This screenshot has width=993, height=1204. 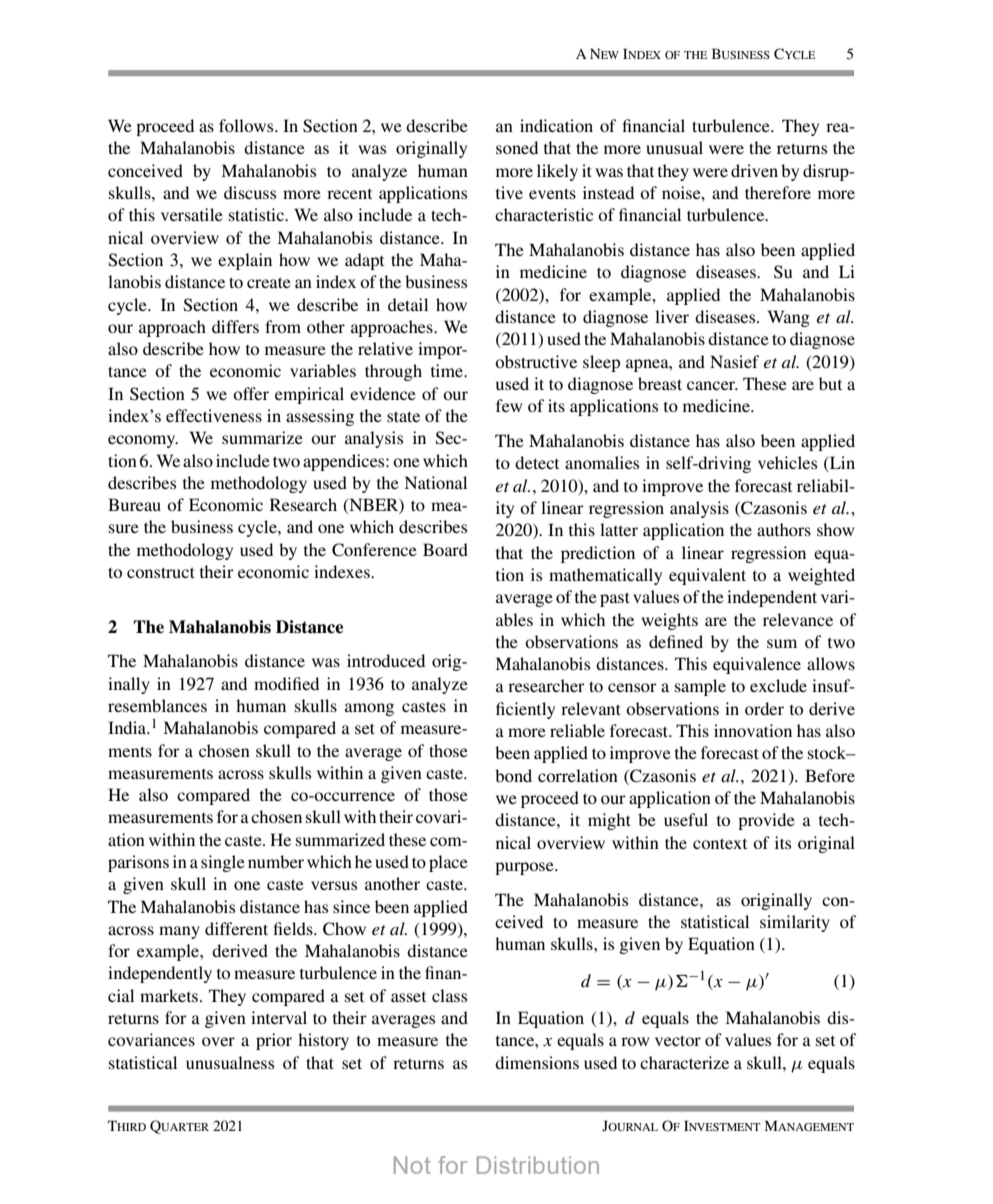 I want to click on New, so click(x=604, y=53).
